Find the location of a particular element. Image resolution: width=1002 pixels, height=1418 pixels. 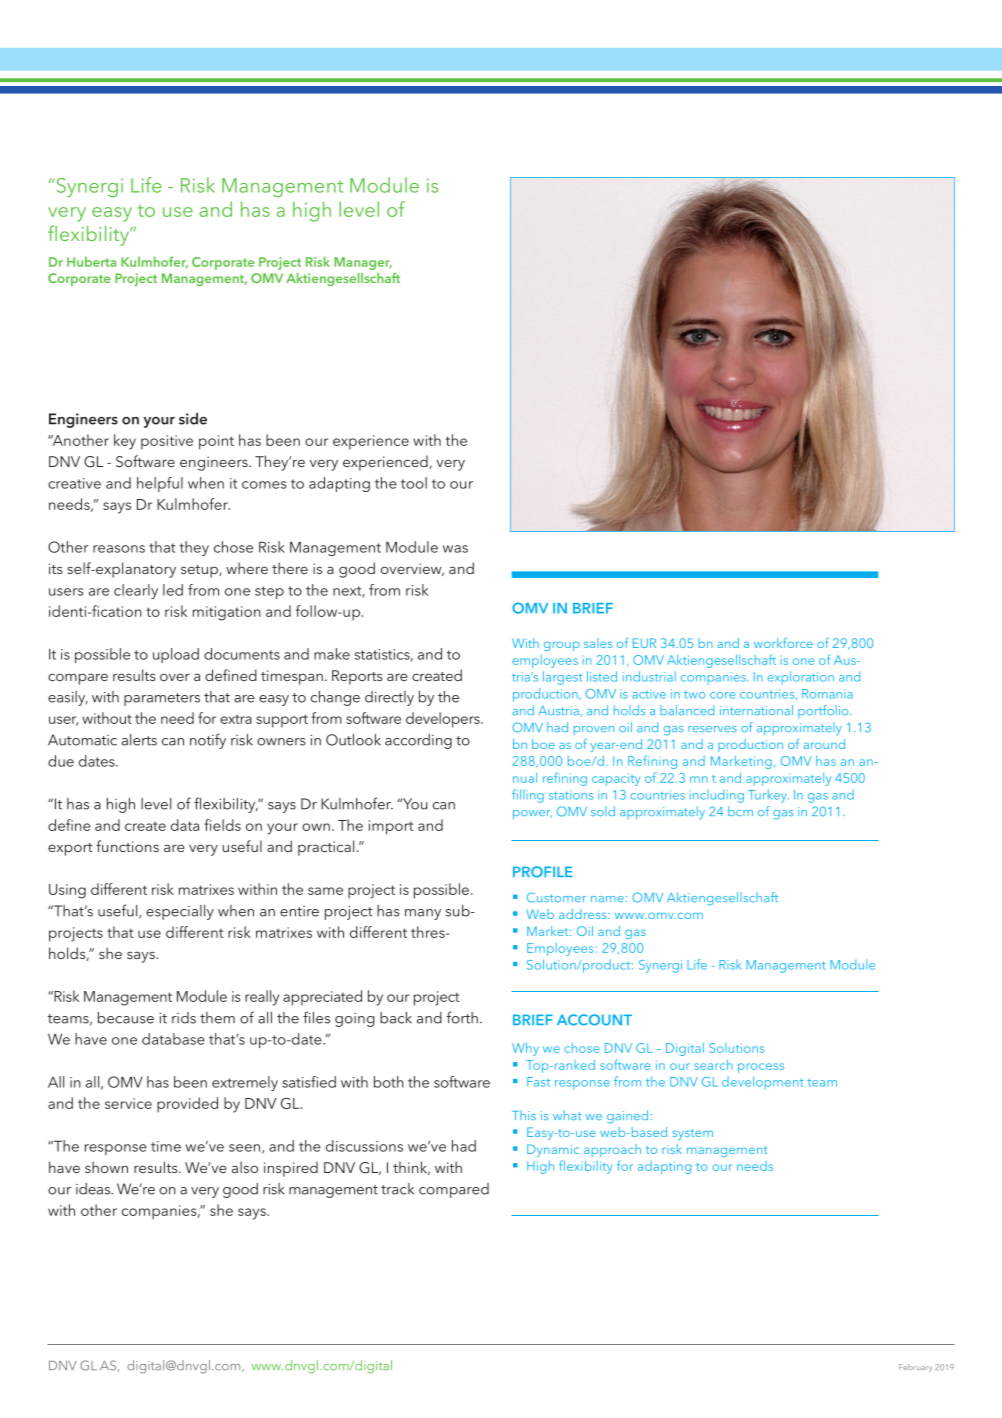

side is located at coordinates (193, 419).
